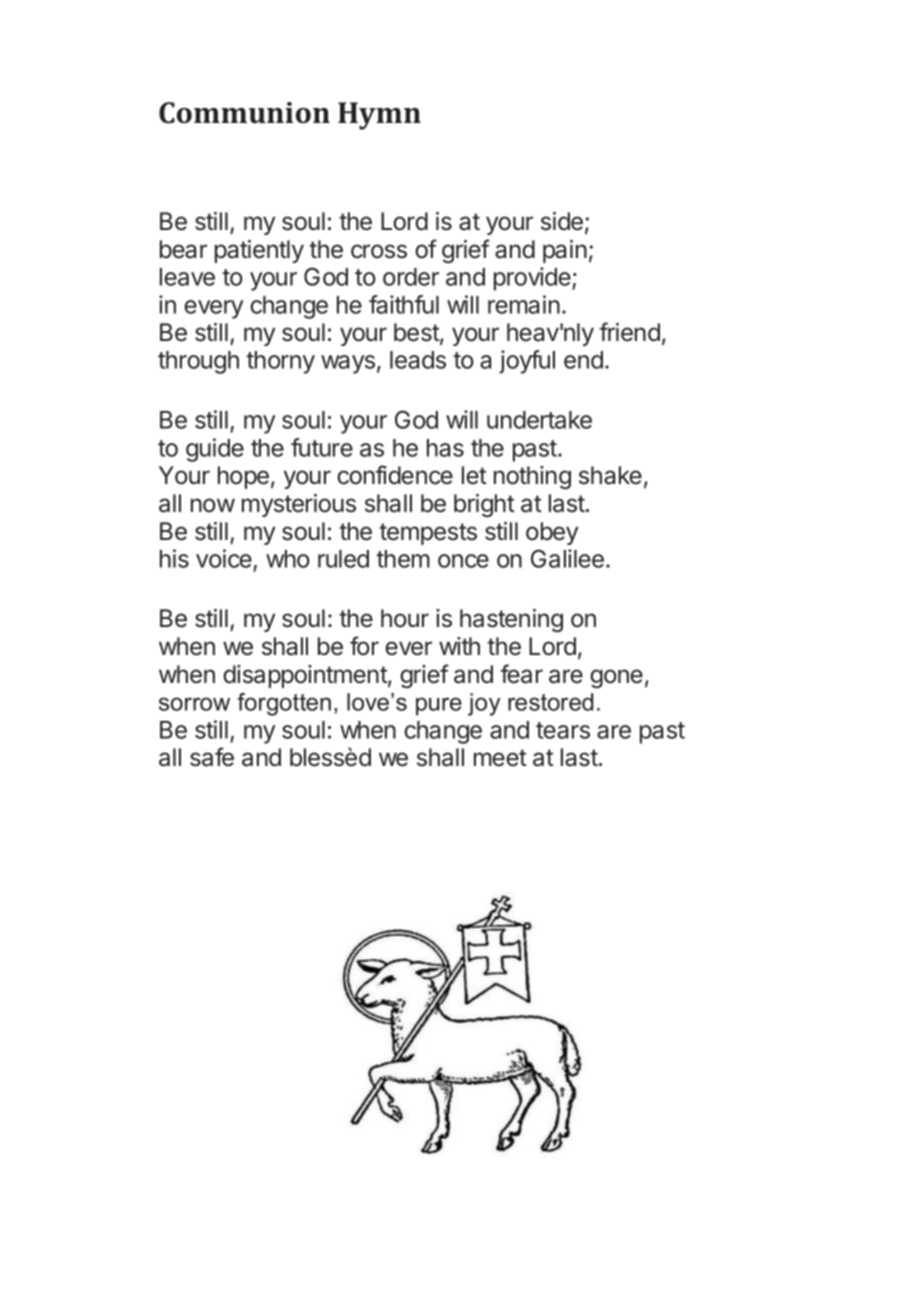 This image has width=924, height=1308. Describe the element at coordinates (395, 475) in the image. I see `confidence` at that location.
